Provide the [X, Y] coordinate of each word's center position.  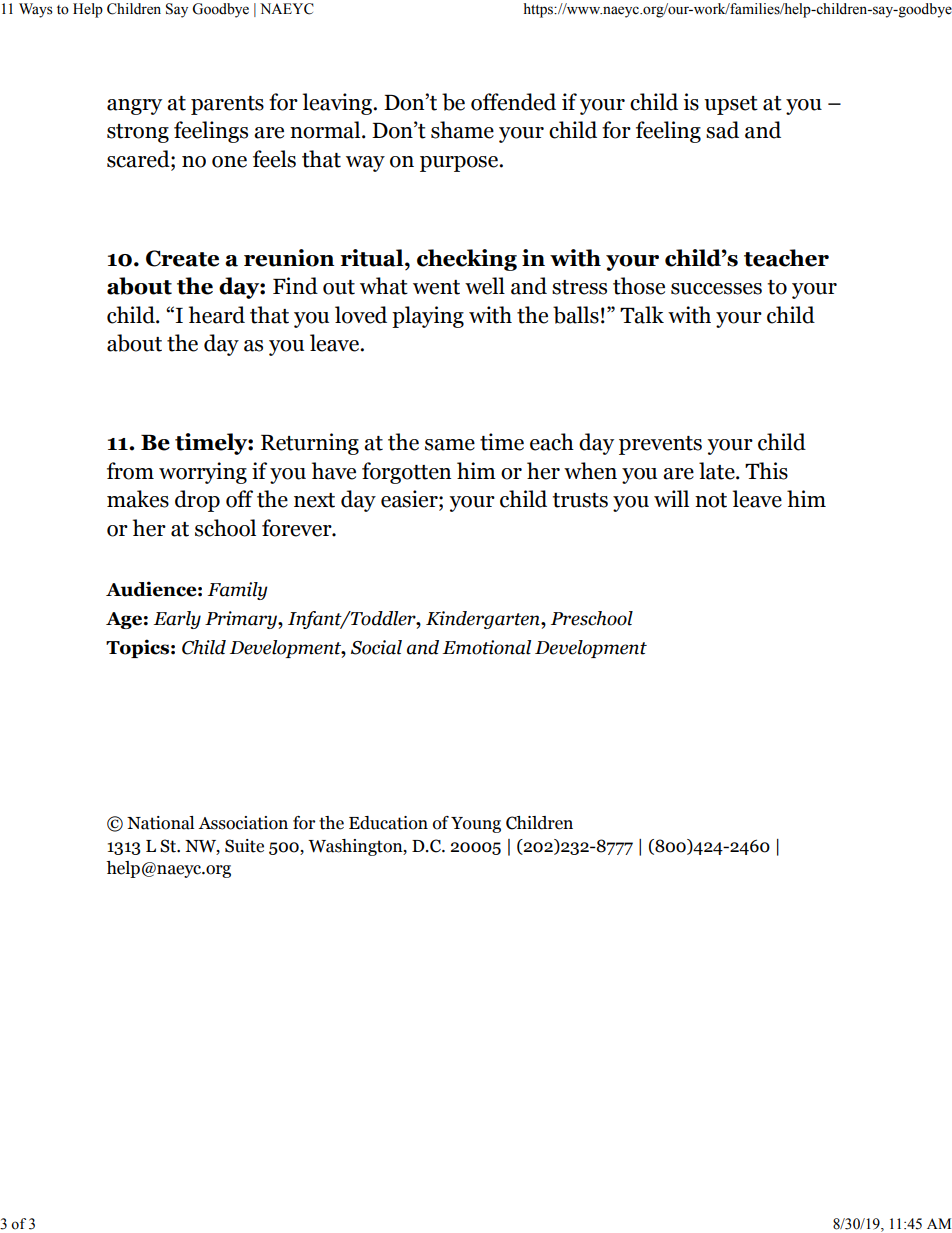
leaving [338, 104]
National [160, 823]
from [130, 471]
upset [731, 105]
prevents [660, 445]
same [450, 445]
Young [476, 825]
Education [388, 823]
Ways [36, 10]
